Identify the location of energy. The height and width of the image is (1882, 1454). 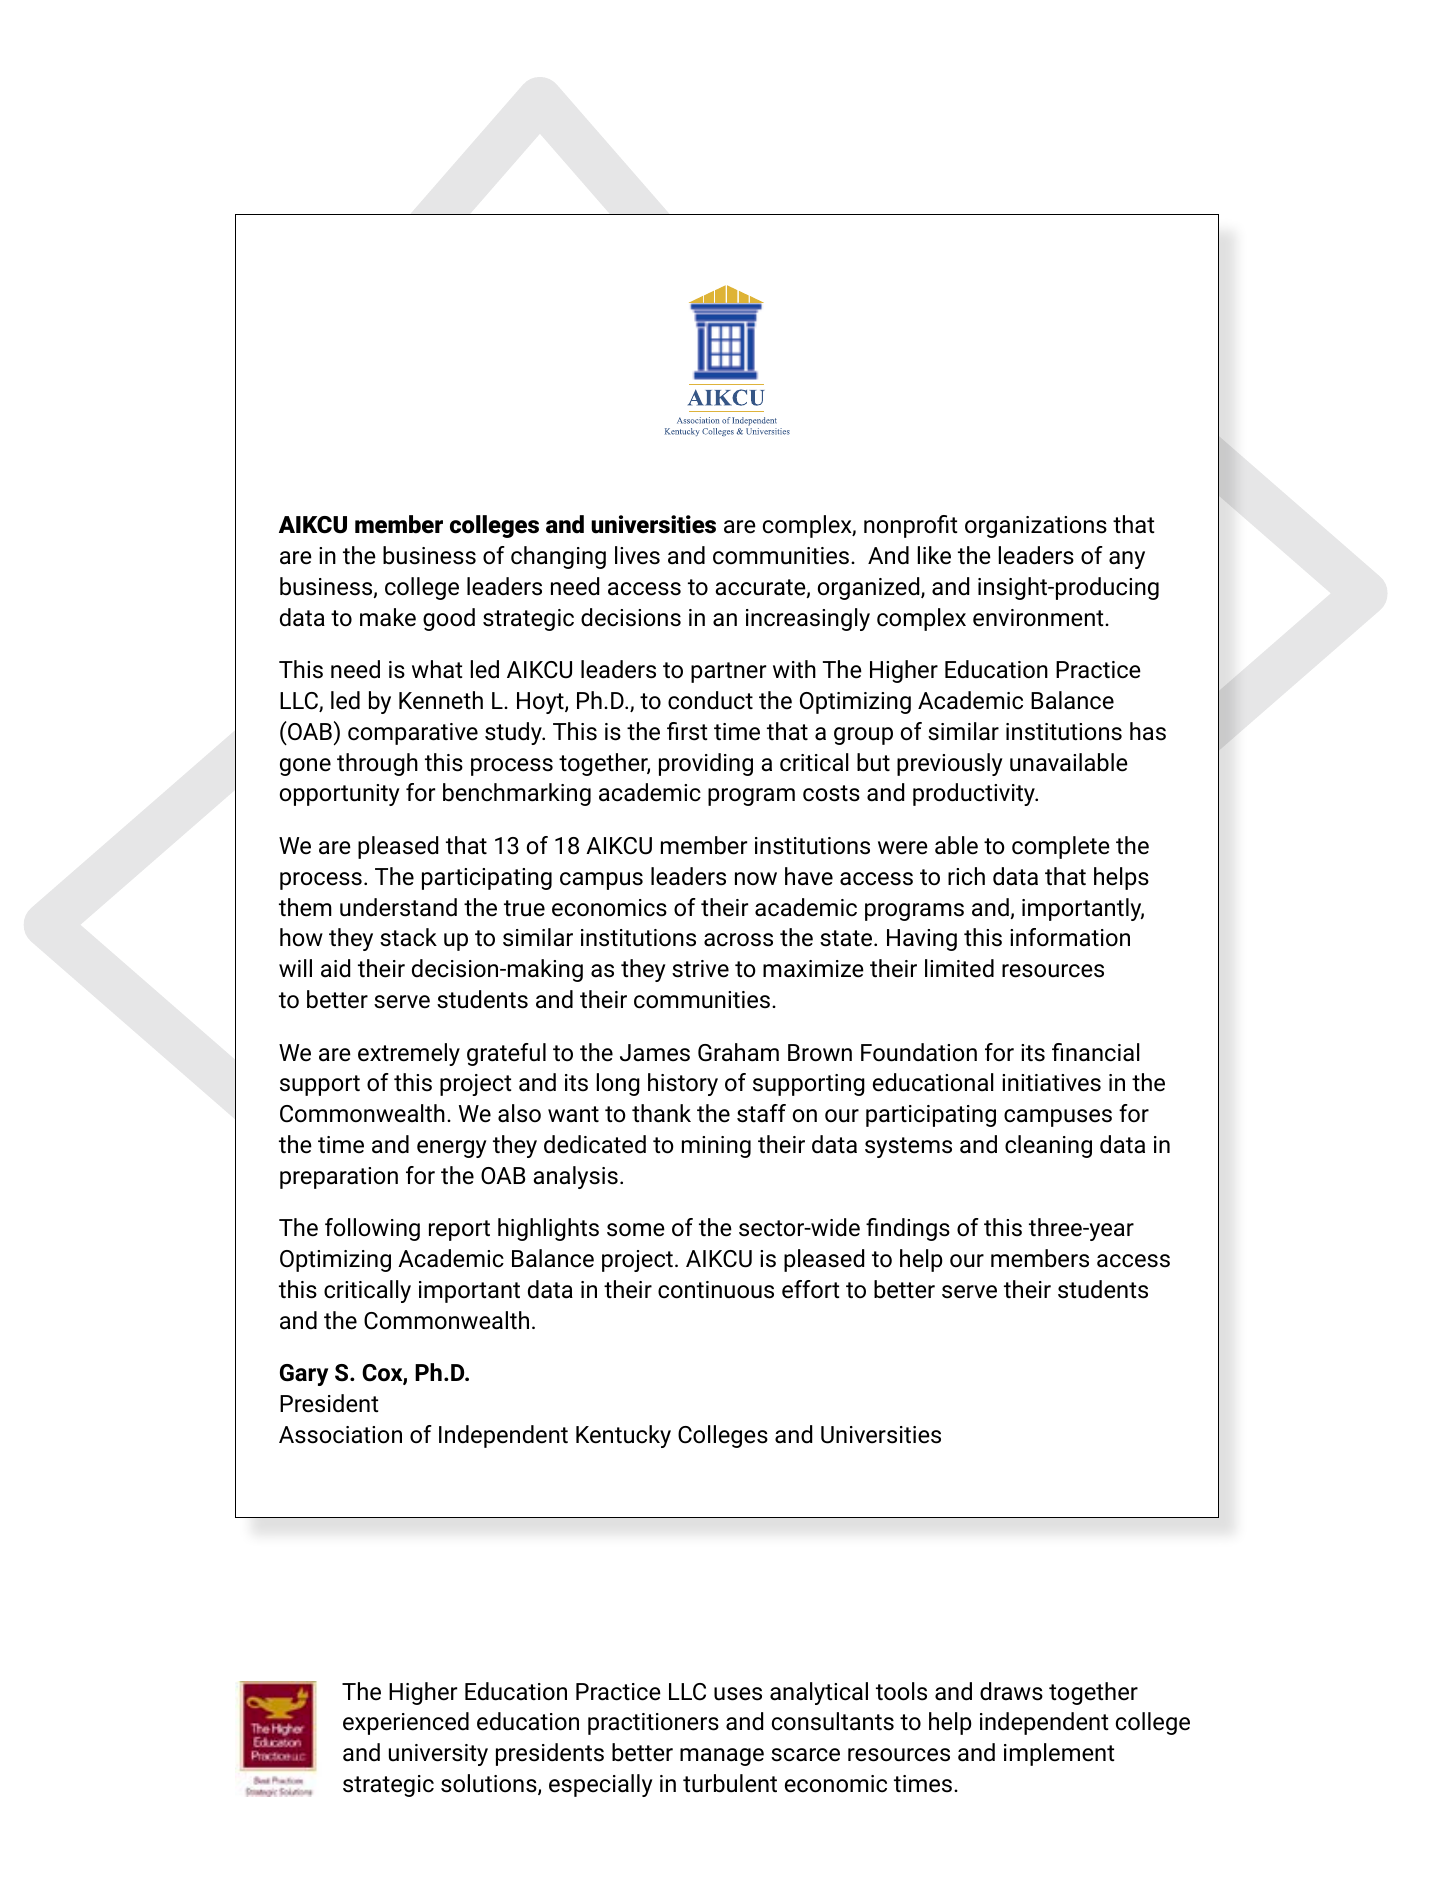
(452, 1149).
